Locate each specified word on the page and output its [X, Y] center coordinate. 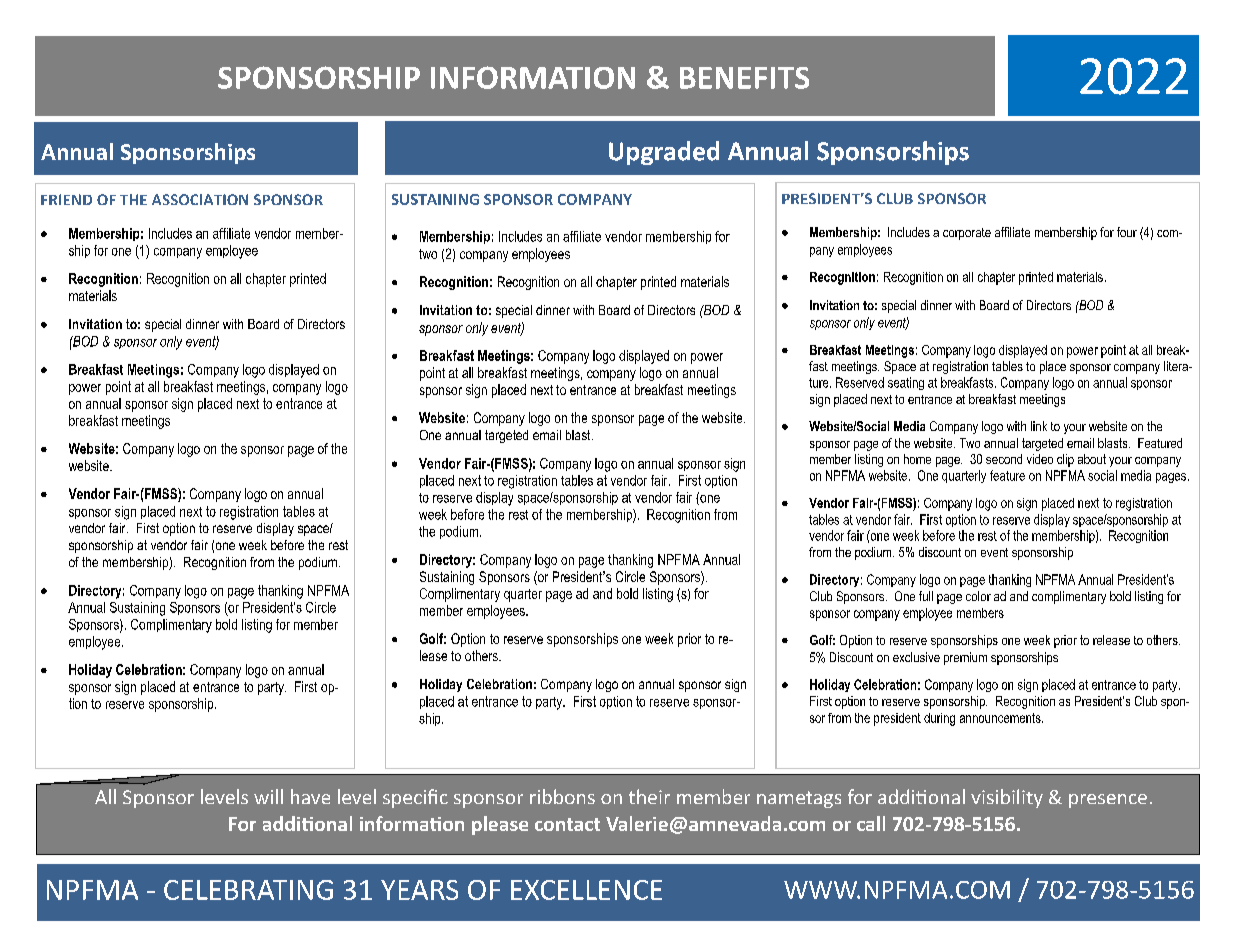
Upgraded [664, 153]
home [917, 459]
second [1004, 459]
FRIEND [66, 199]
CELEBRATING [248, 890]
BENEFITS [744, 78]
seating [906, 383]
